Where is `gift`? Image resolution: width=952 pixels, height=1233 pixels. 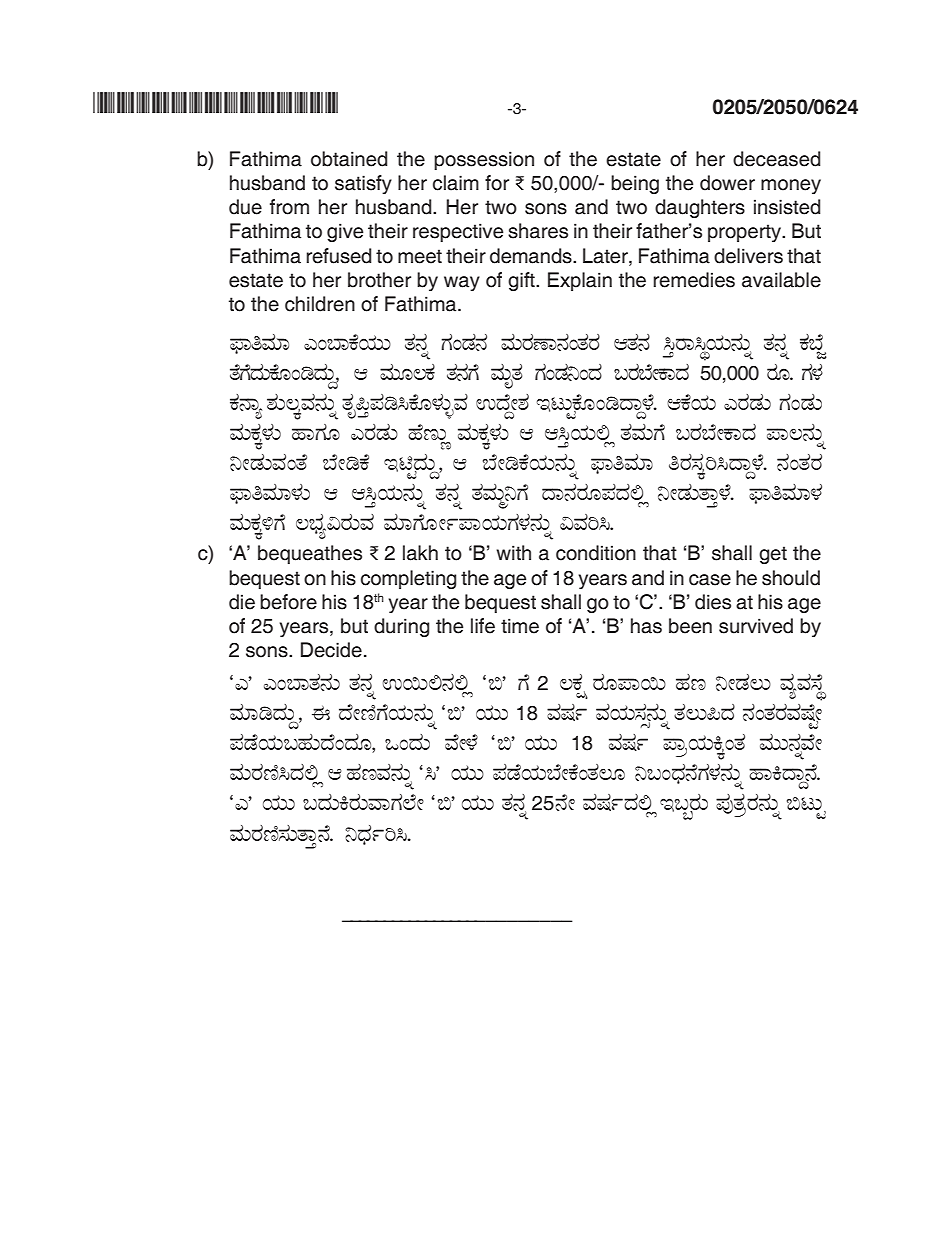
gift is located at coordinates (522, 281).
